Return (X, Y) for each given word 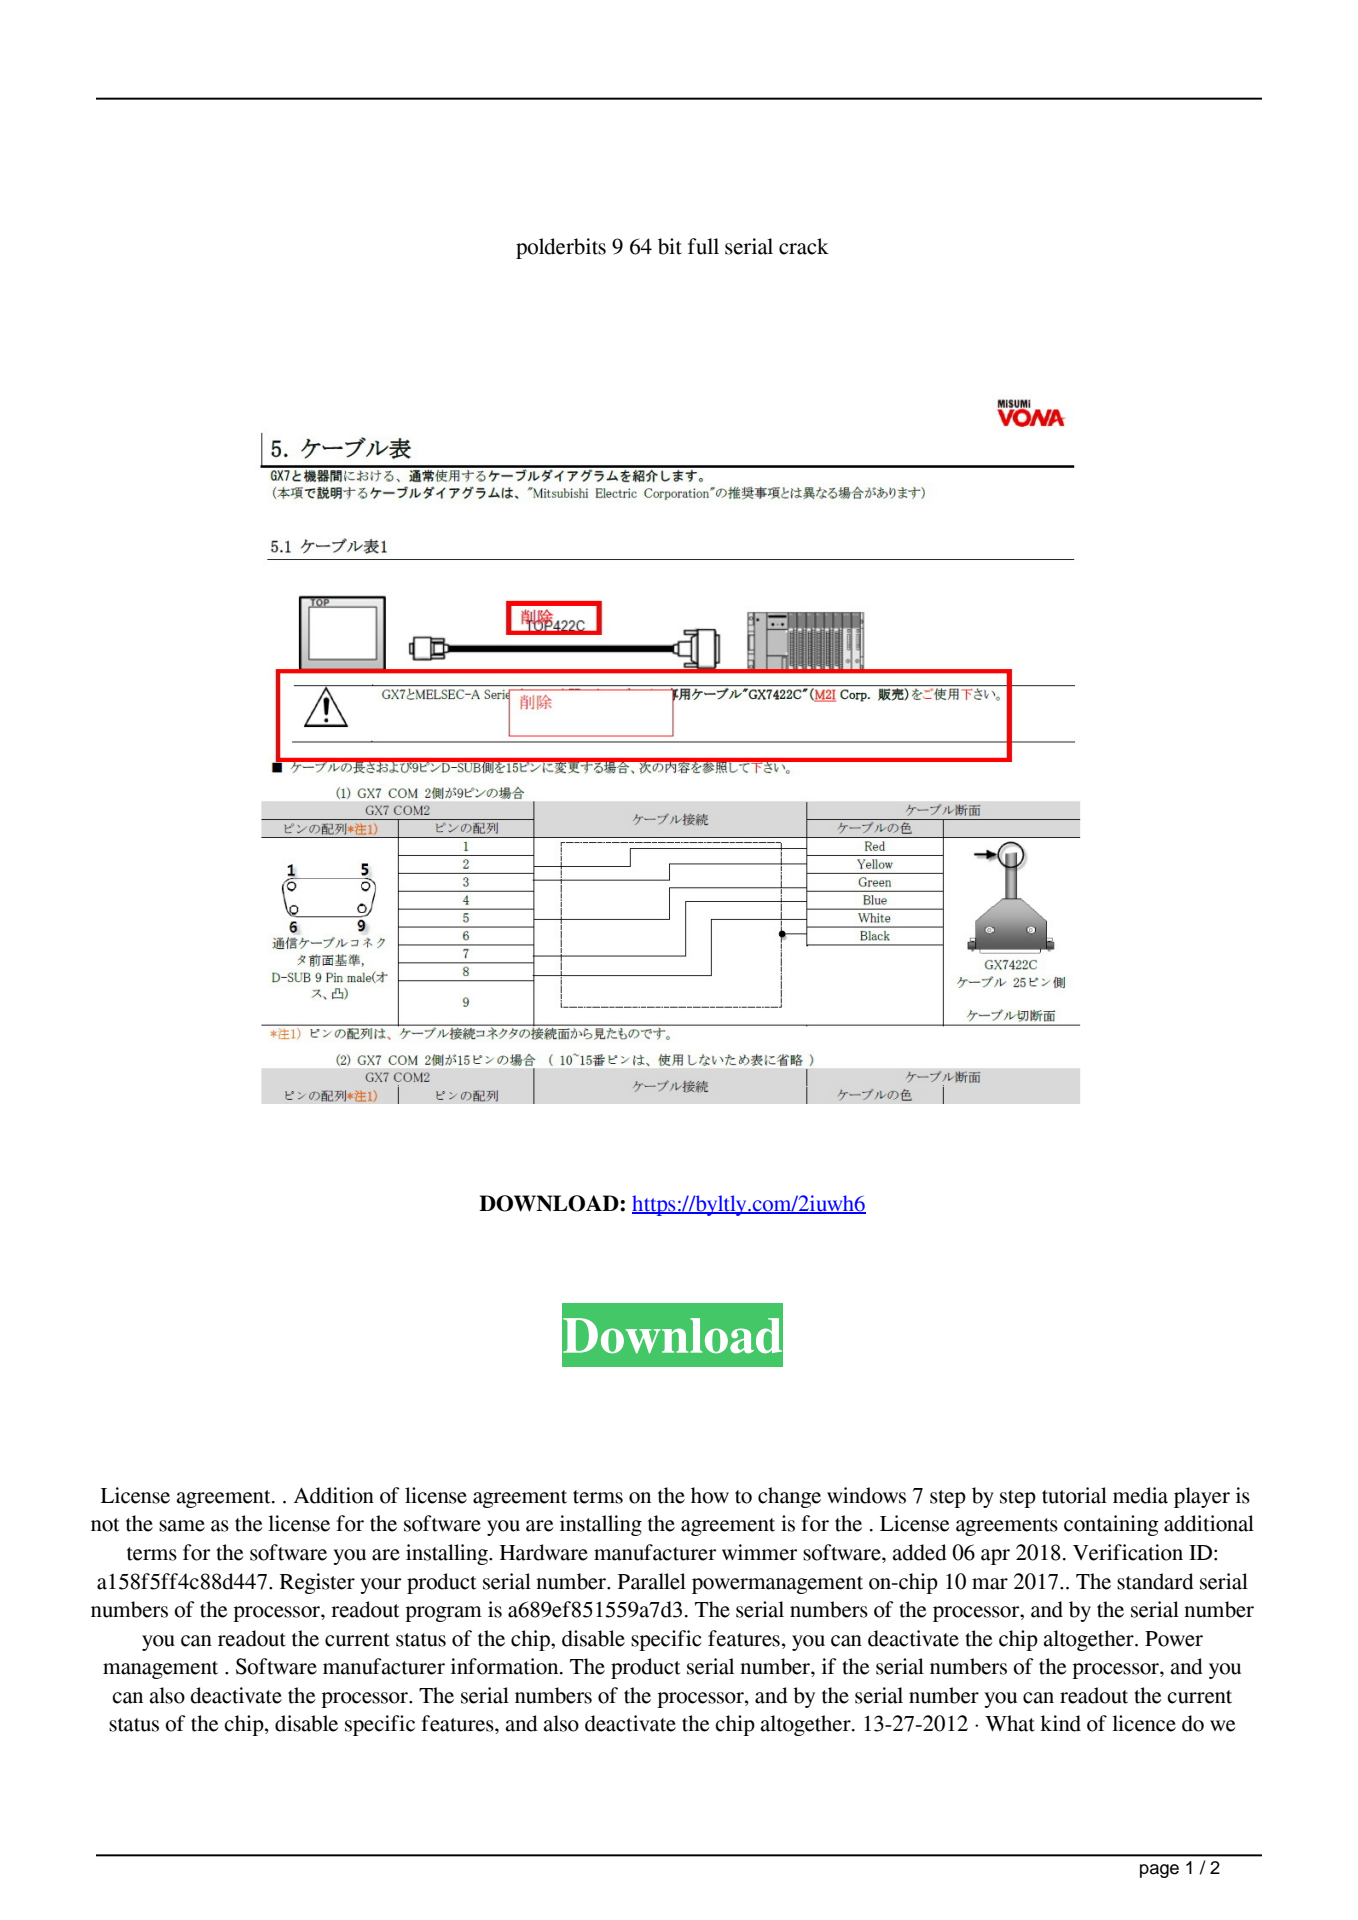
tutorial (1074, 1495)
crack (804, 246)
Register (317, 1583)
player (1202, 1497)
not (105, 1525)
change (789, 1497)
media (1140, 1495)
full (703, 246)
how (710, 1495)
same (182, 1526)
